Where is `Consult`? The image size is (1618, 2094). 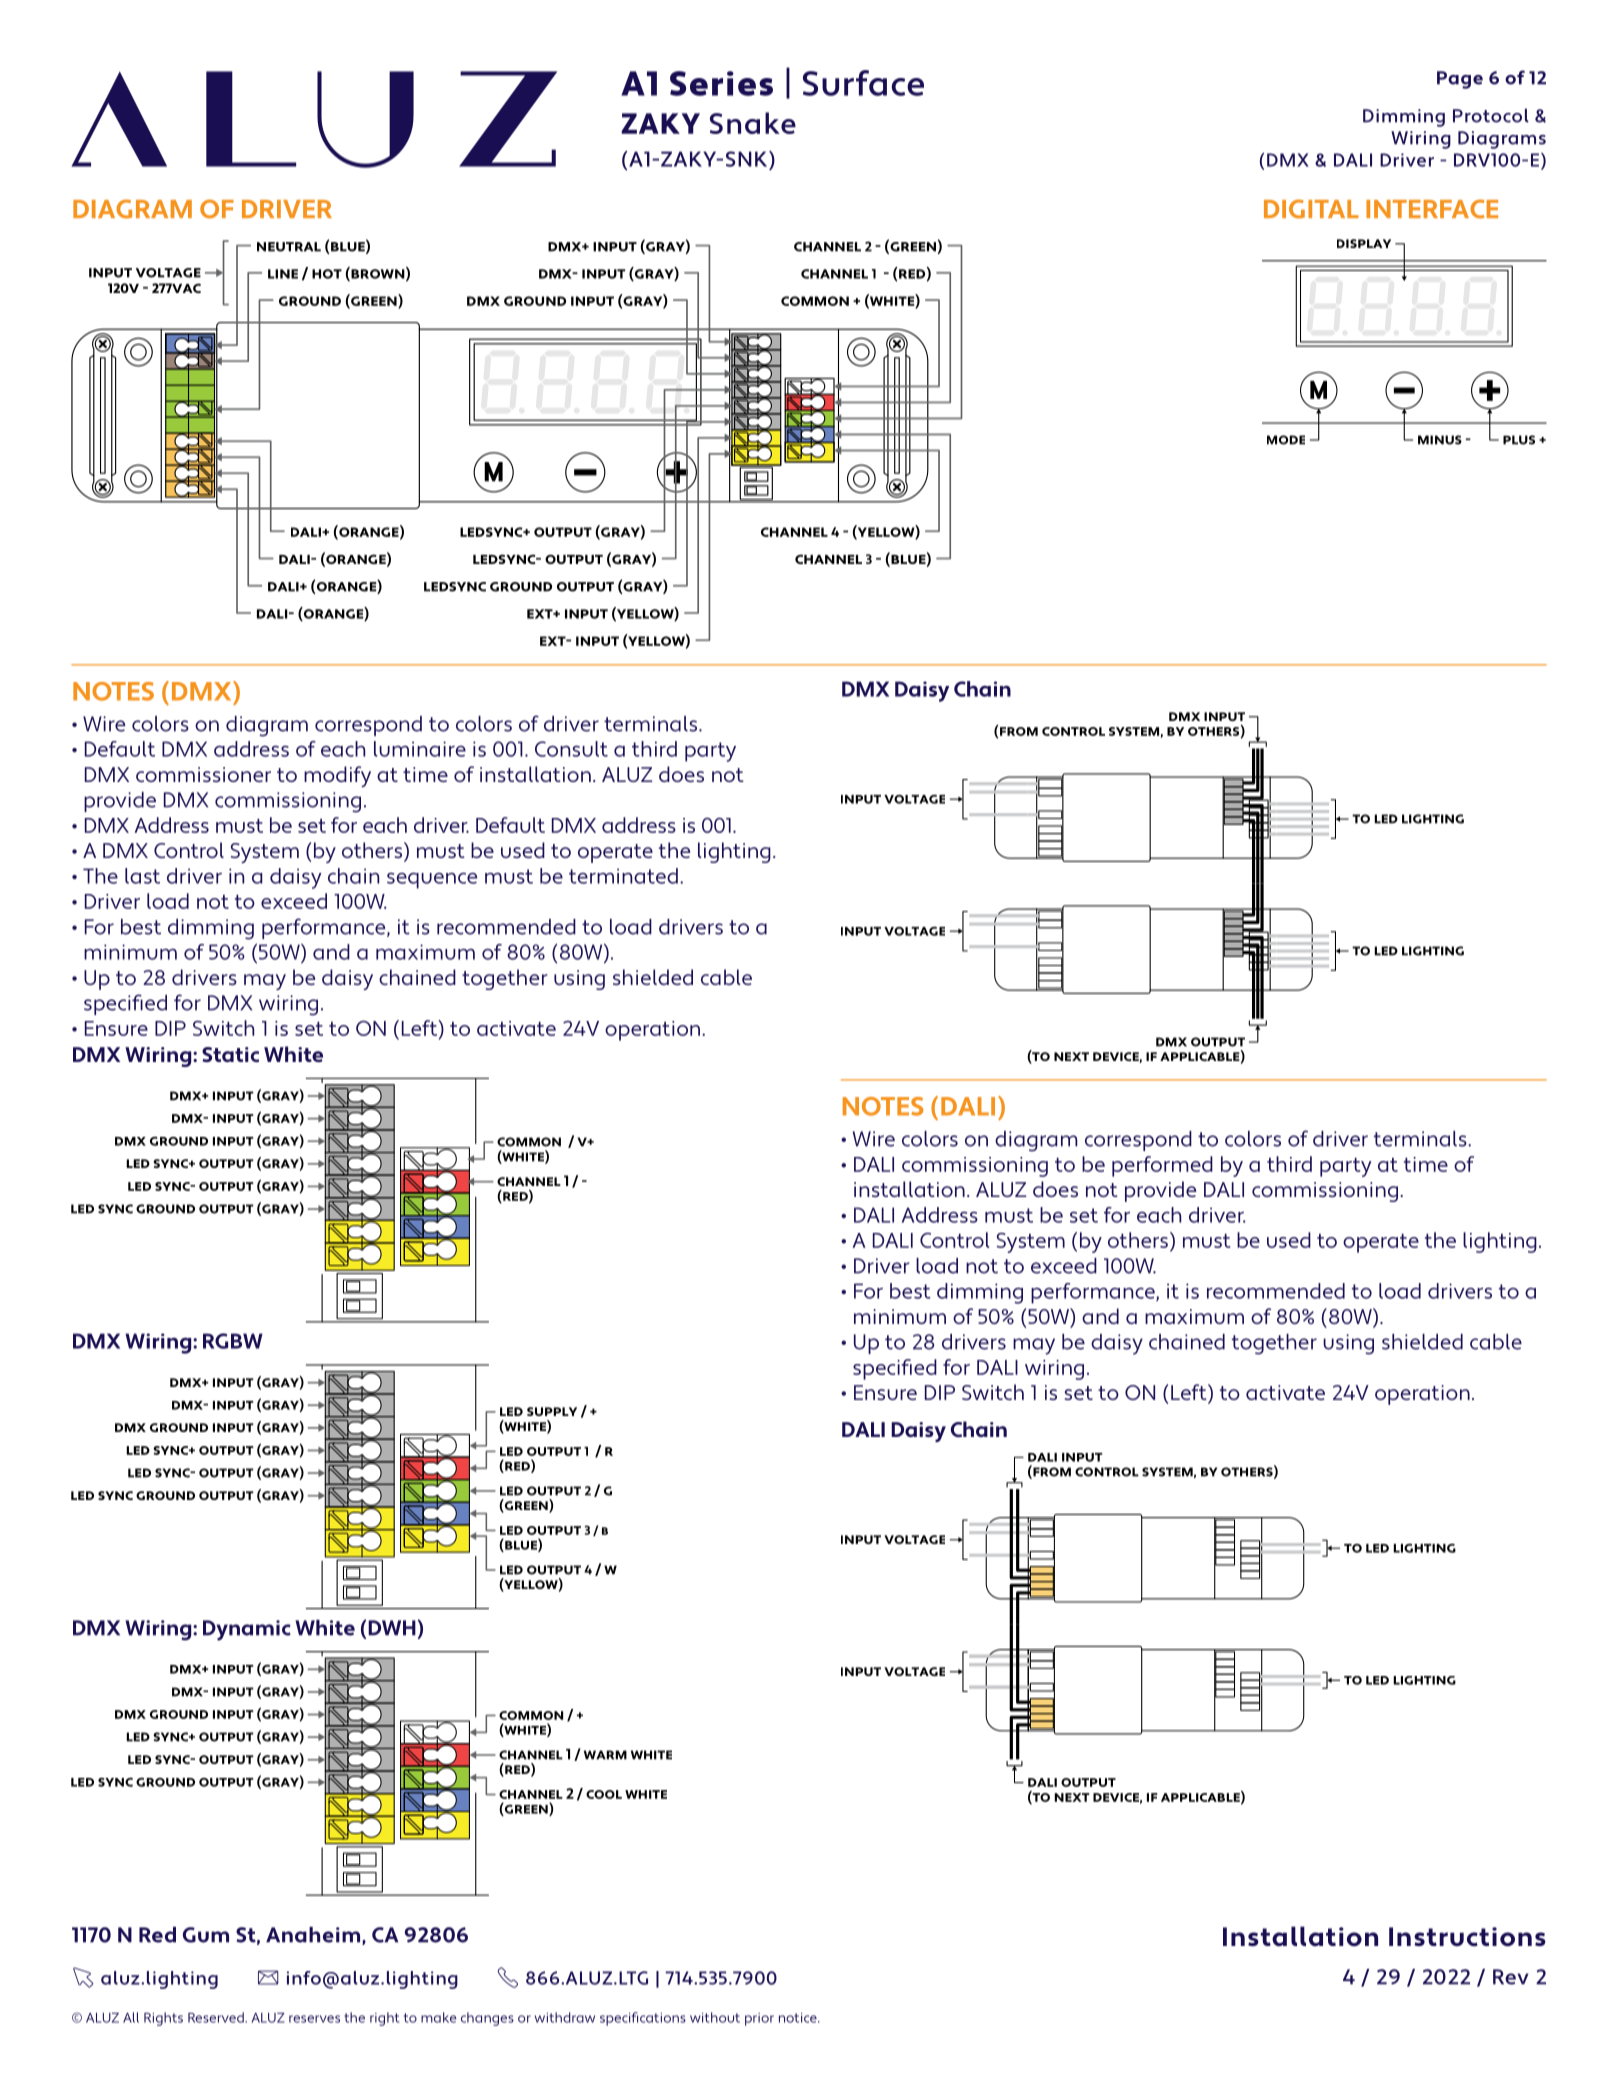
Consult is located at coordinates (571, 749).
